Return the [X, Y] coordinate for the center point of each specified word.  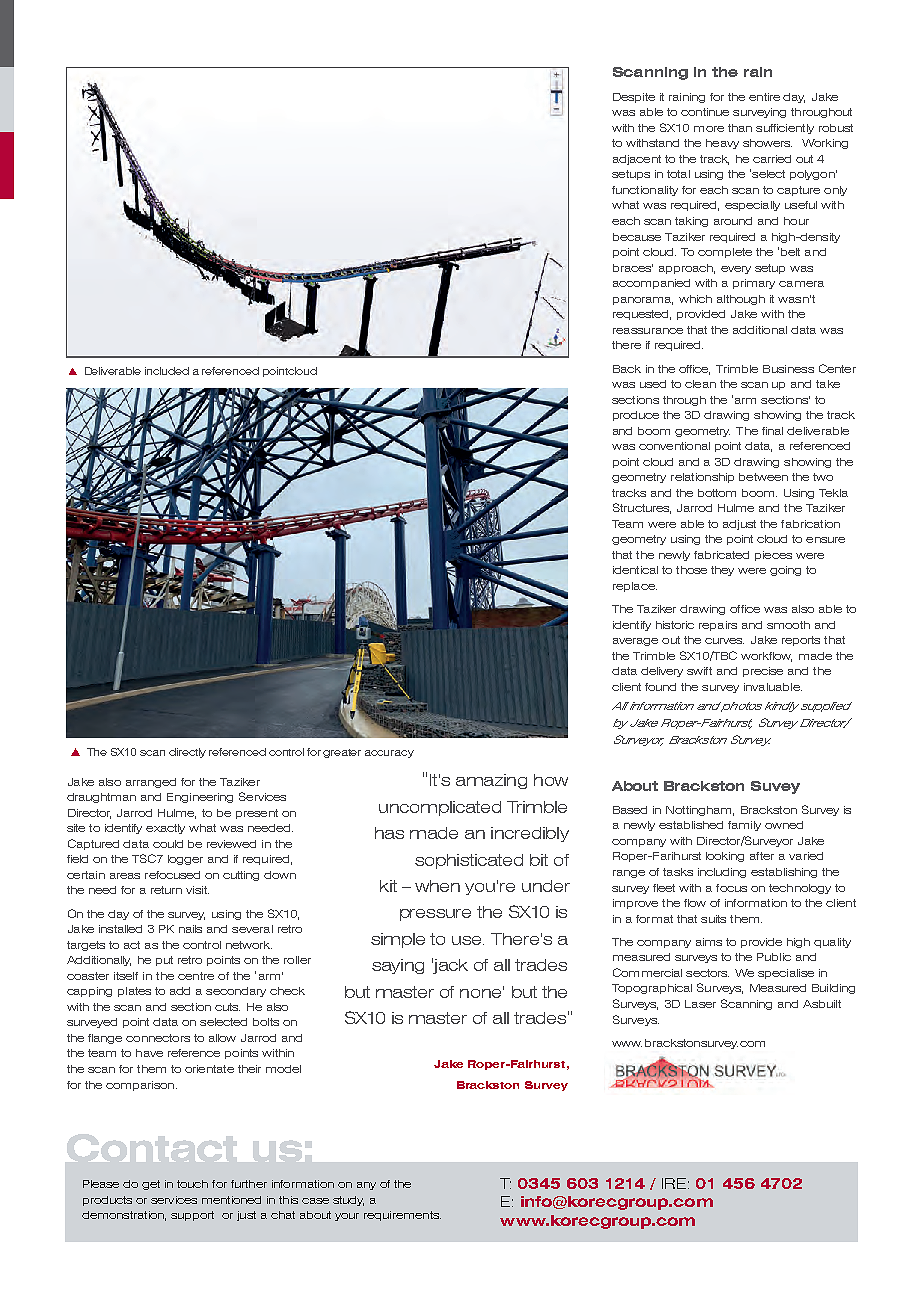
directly [187, 753]
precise [763, 672]
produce [636, 416]
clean [700, 384]
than [740, 128]
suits [713, 919]
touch [192, 1184]
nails [190, 929]
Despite [634, 98]
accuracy [389, 754]
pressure [435, 915]
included [167, 371]
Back [627, 369]
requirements [402, 1216]
